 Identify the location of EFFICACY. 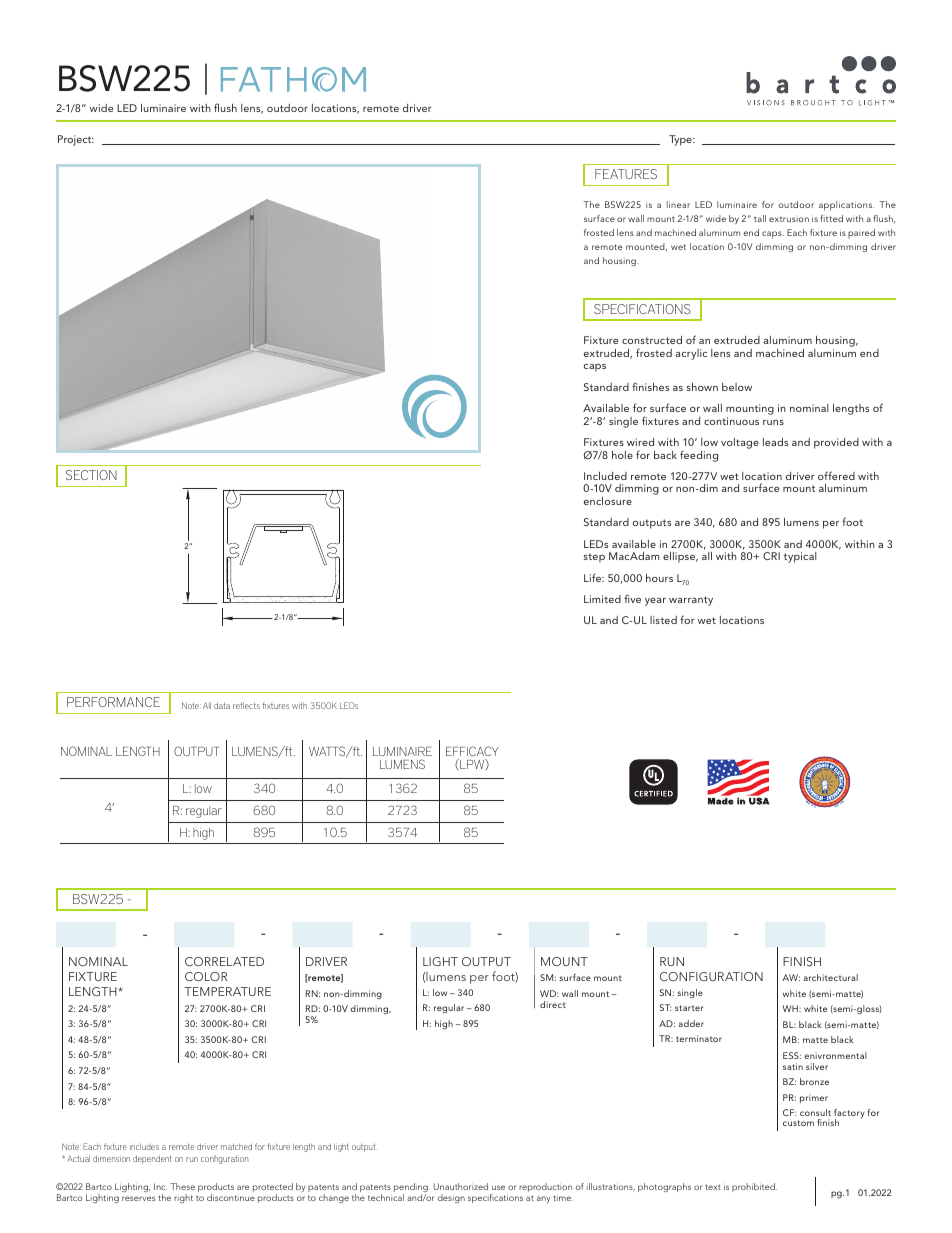
(472, 751).
